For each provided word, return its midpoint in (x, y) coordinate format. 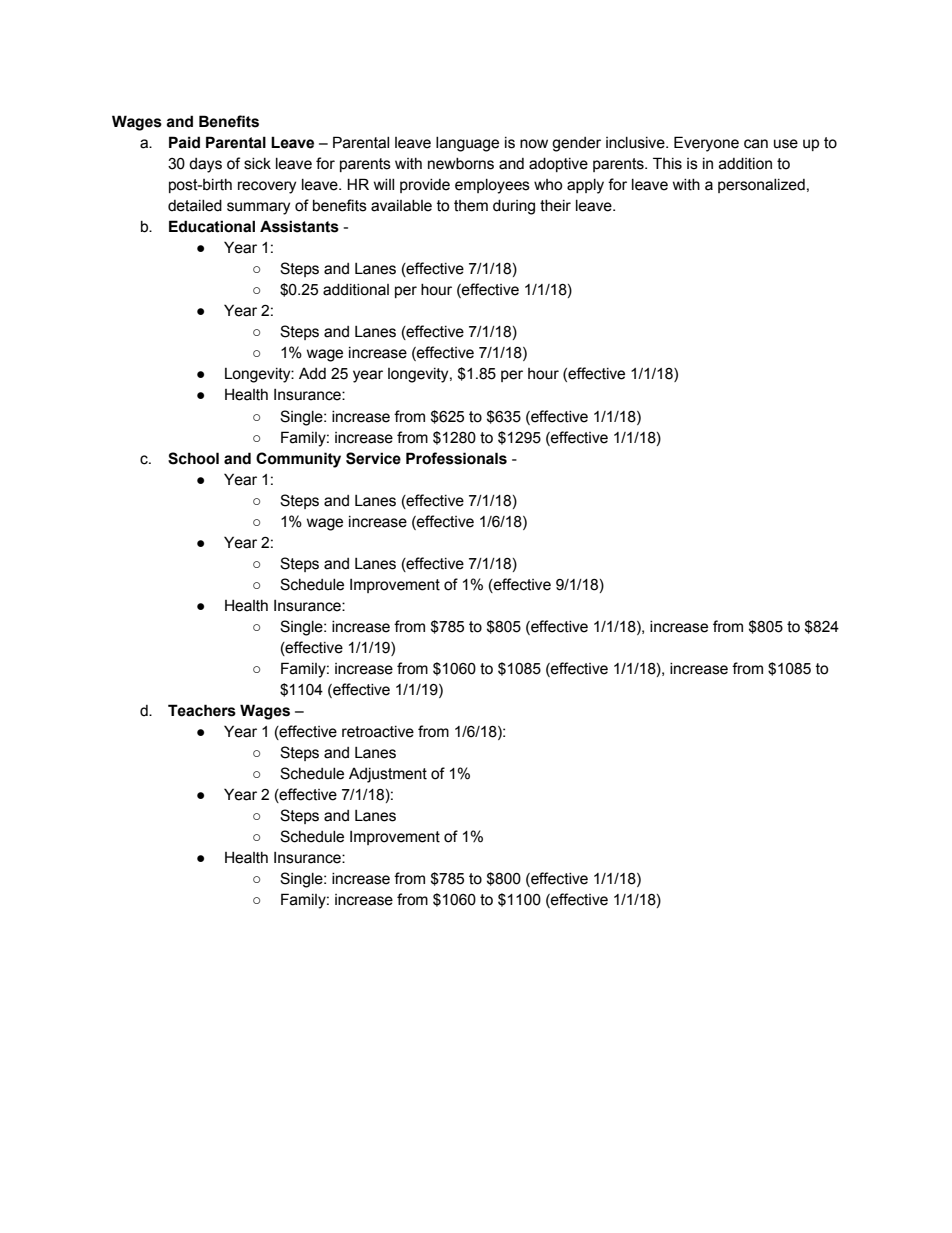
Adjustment (388, 775)
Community (298, 460)
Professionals (456, 458)
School (193, 458)
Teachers (202, 710)
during (514, 207)
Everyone (706, 144)
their (555, 206)
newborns (461, 164)
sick (257, 164)
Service (373, 458)
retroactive (378, 732)
